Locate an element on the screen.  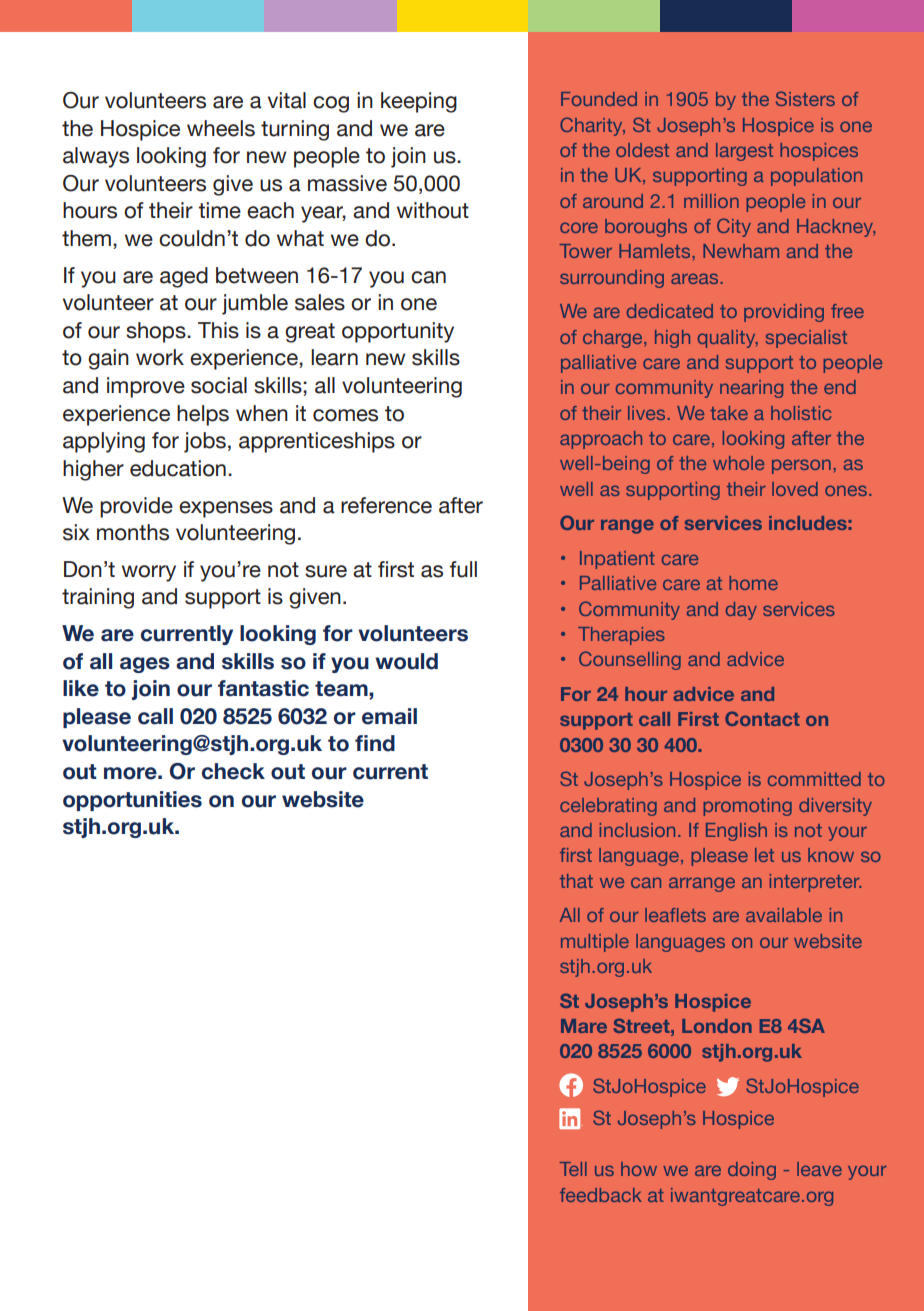
nearing is located at coordinates (751, 389).
